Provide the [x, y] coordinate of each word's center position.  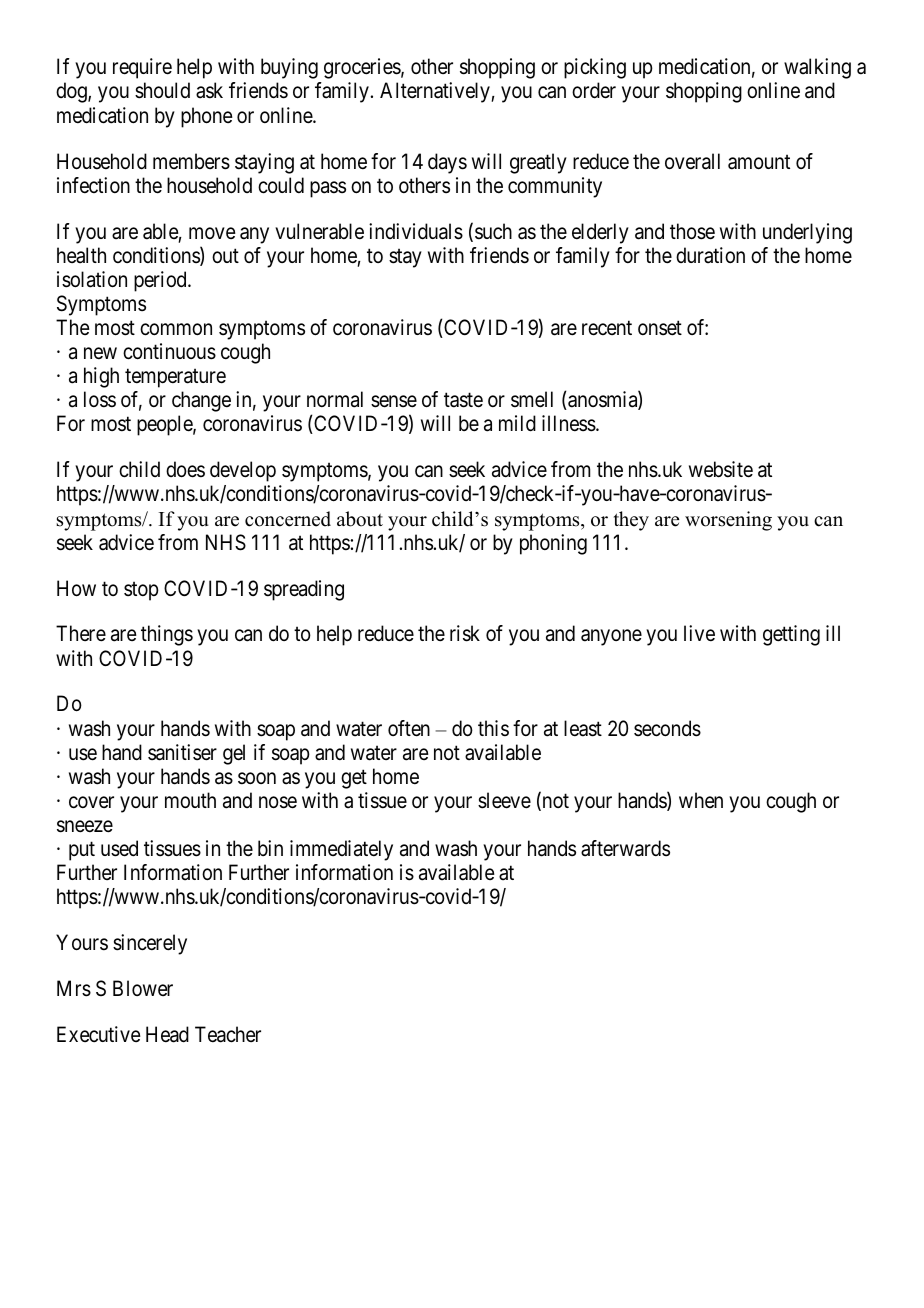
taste [463, 400]
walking [817, 68]
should [162, 90]
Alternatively [436, 92]
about [360, 519]
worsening [728, 521]
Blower [143, 988]
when [701, 800]
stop [141, 591]
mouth [190, 800]
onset [660, 328]
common [176, 329]
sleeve [504, 800]
